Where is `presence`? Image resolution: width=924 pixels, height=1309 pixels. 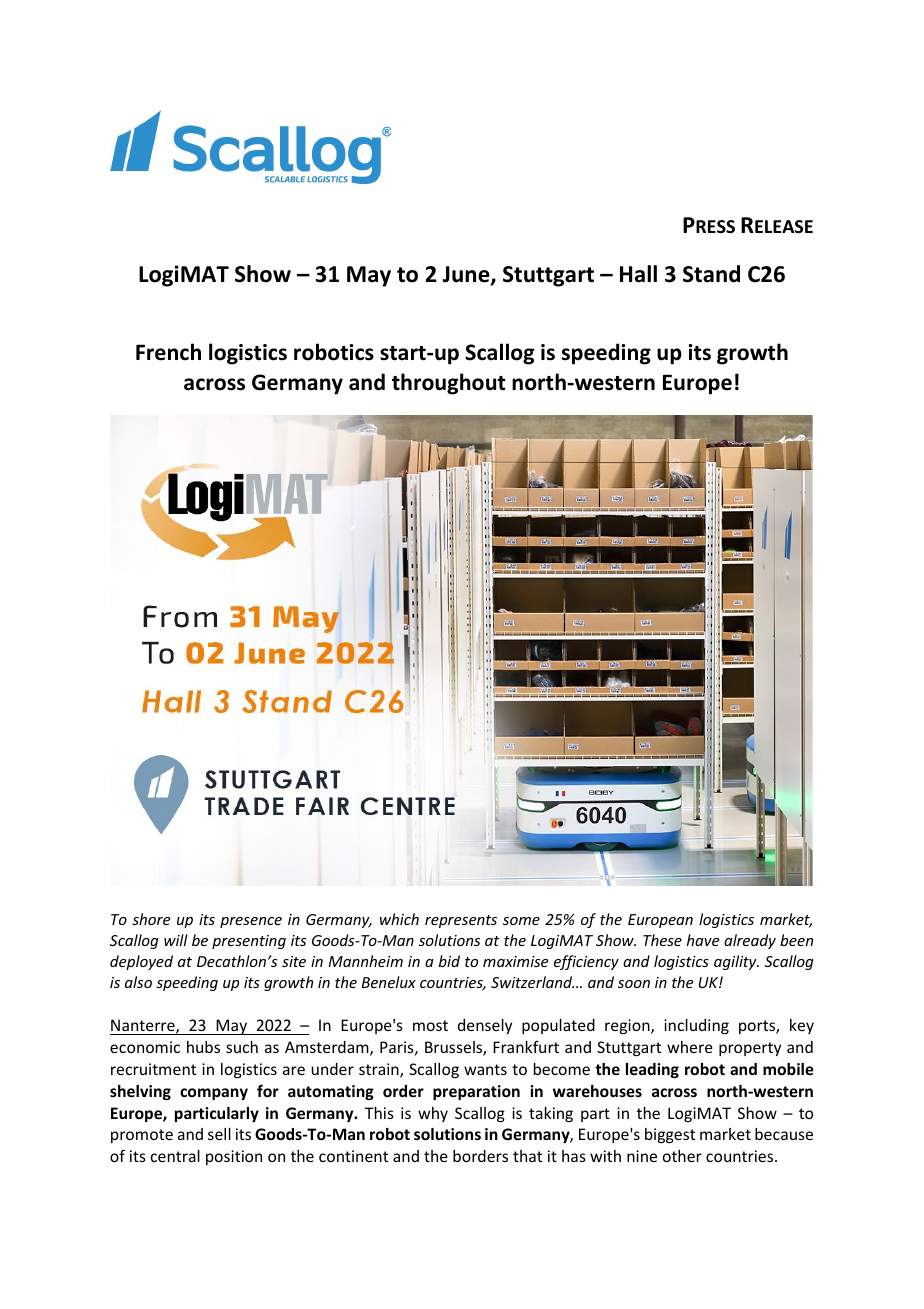
presence is located at coordinates (251, 922).
